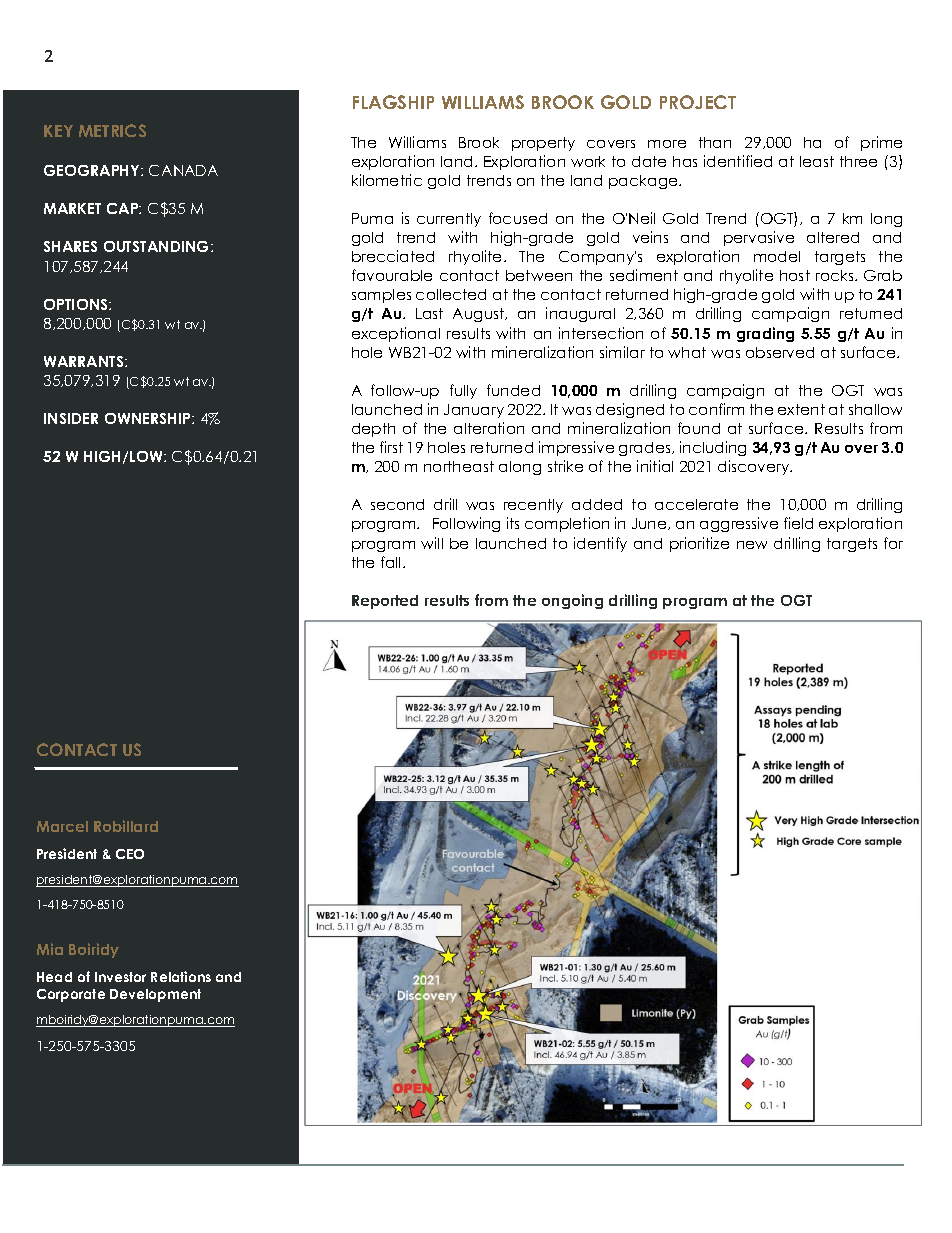 This document has height=1233, width=952. What do you see at coordinates (543, 144) in the document?
I see `property` at bounding box center [543, 144].
